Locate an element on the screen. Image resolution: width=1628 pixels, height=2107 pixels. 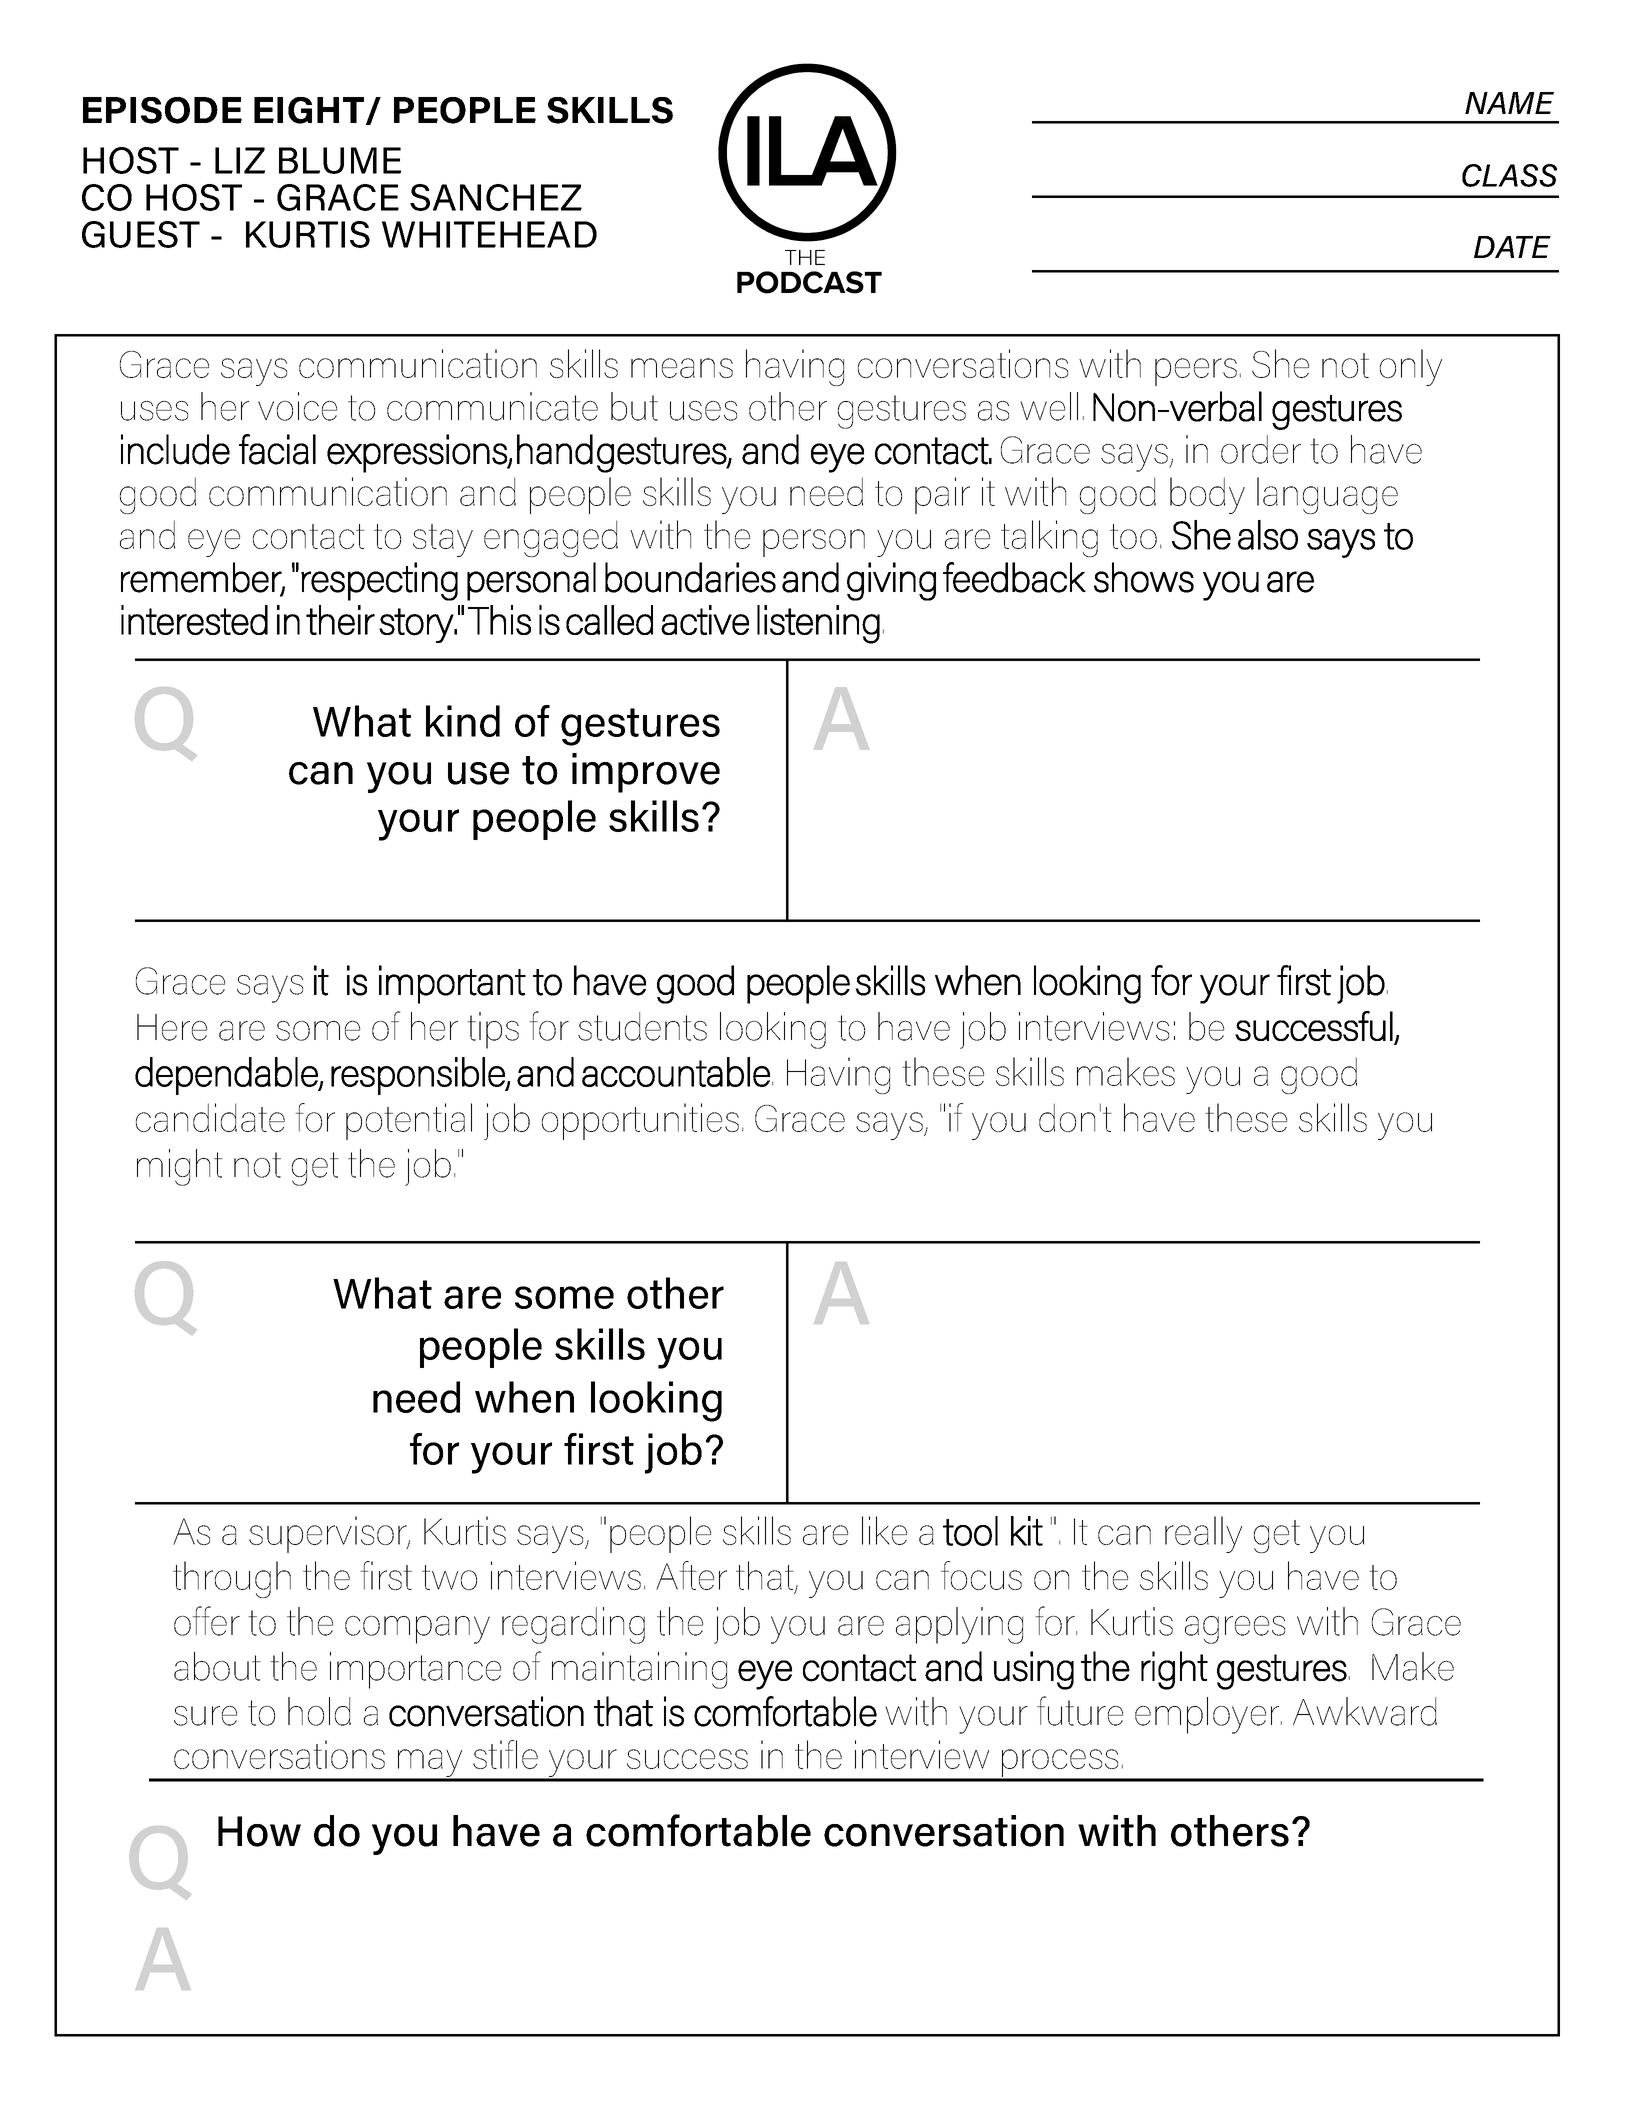
important is located at coordinates (452, 984).
